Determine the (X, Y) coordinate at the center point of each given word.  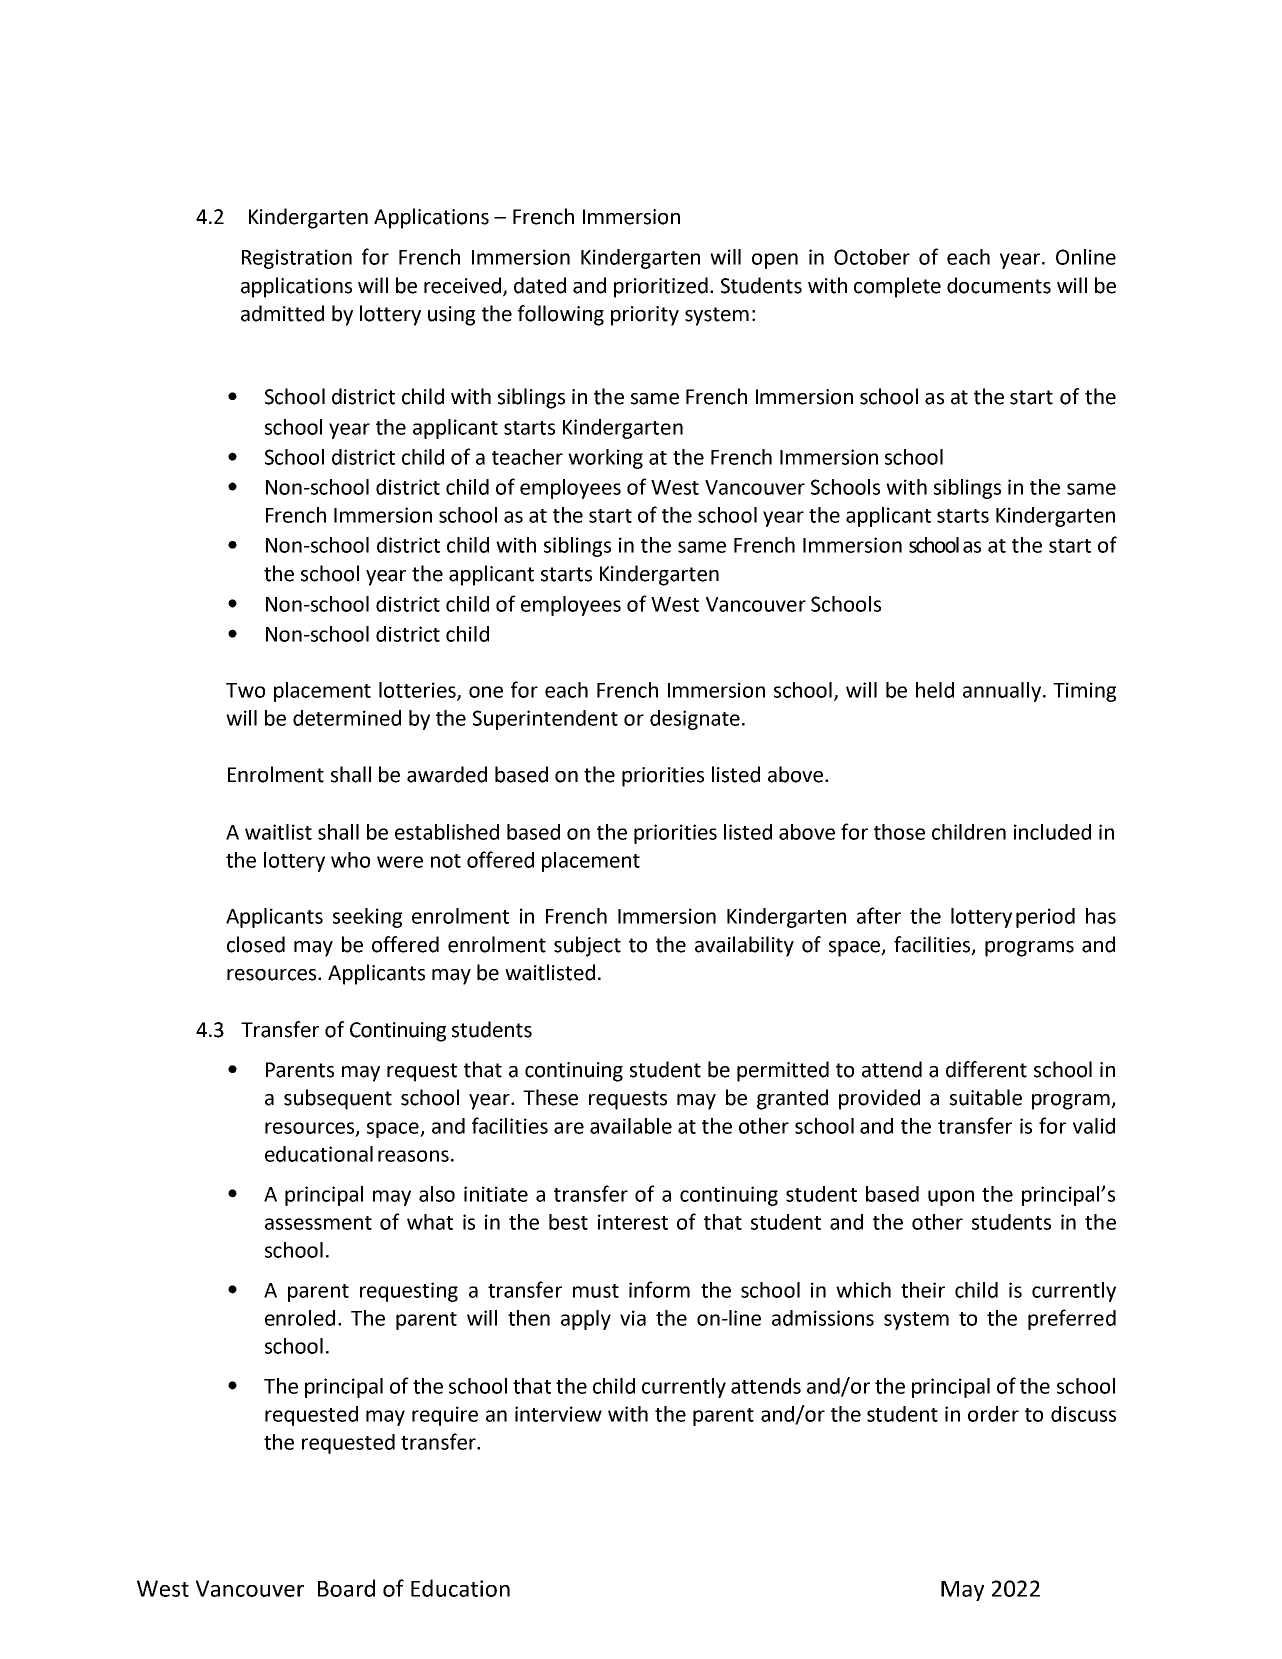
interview (558, 1414)
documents (999, 285)
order (993, 1414)
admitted (282, 313)
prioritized (661, 287)
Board (346, 1588)
